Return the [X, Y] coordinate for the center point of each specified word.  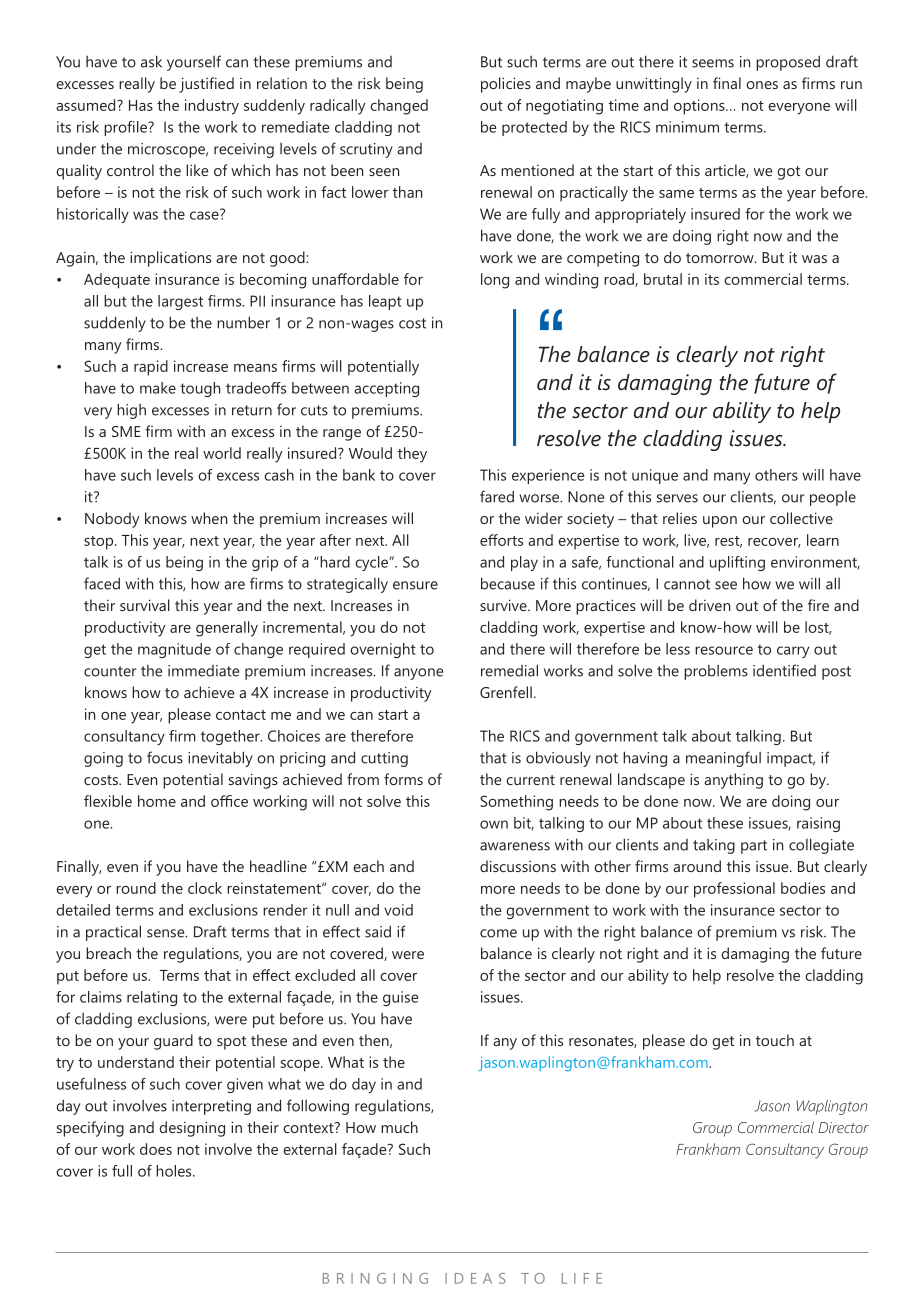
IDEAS [475, 1278]
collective [801, 518]
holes [175, 1171]
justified [206, 85]
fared [497, 496]
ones [762, 85]
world [222, 453]
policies [506, 85]
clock [205, 888]
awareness [515, 846]
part [754, 847]
